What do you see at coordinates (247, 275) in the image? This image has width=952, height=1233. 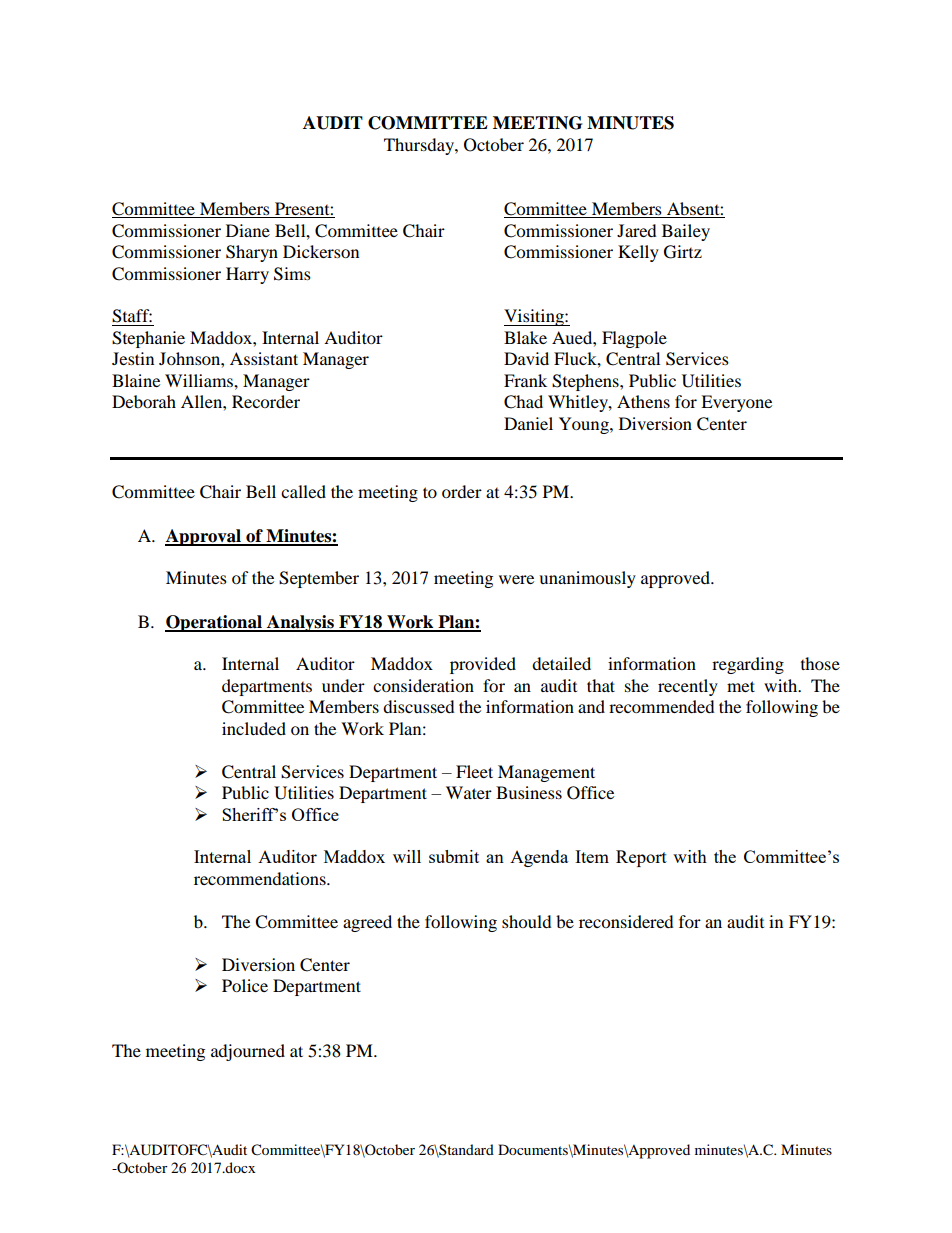 I see `Harry` at bounding box center [247, 275].
